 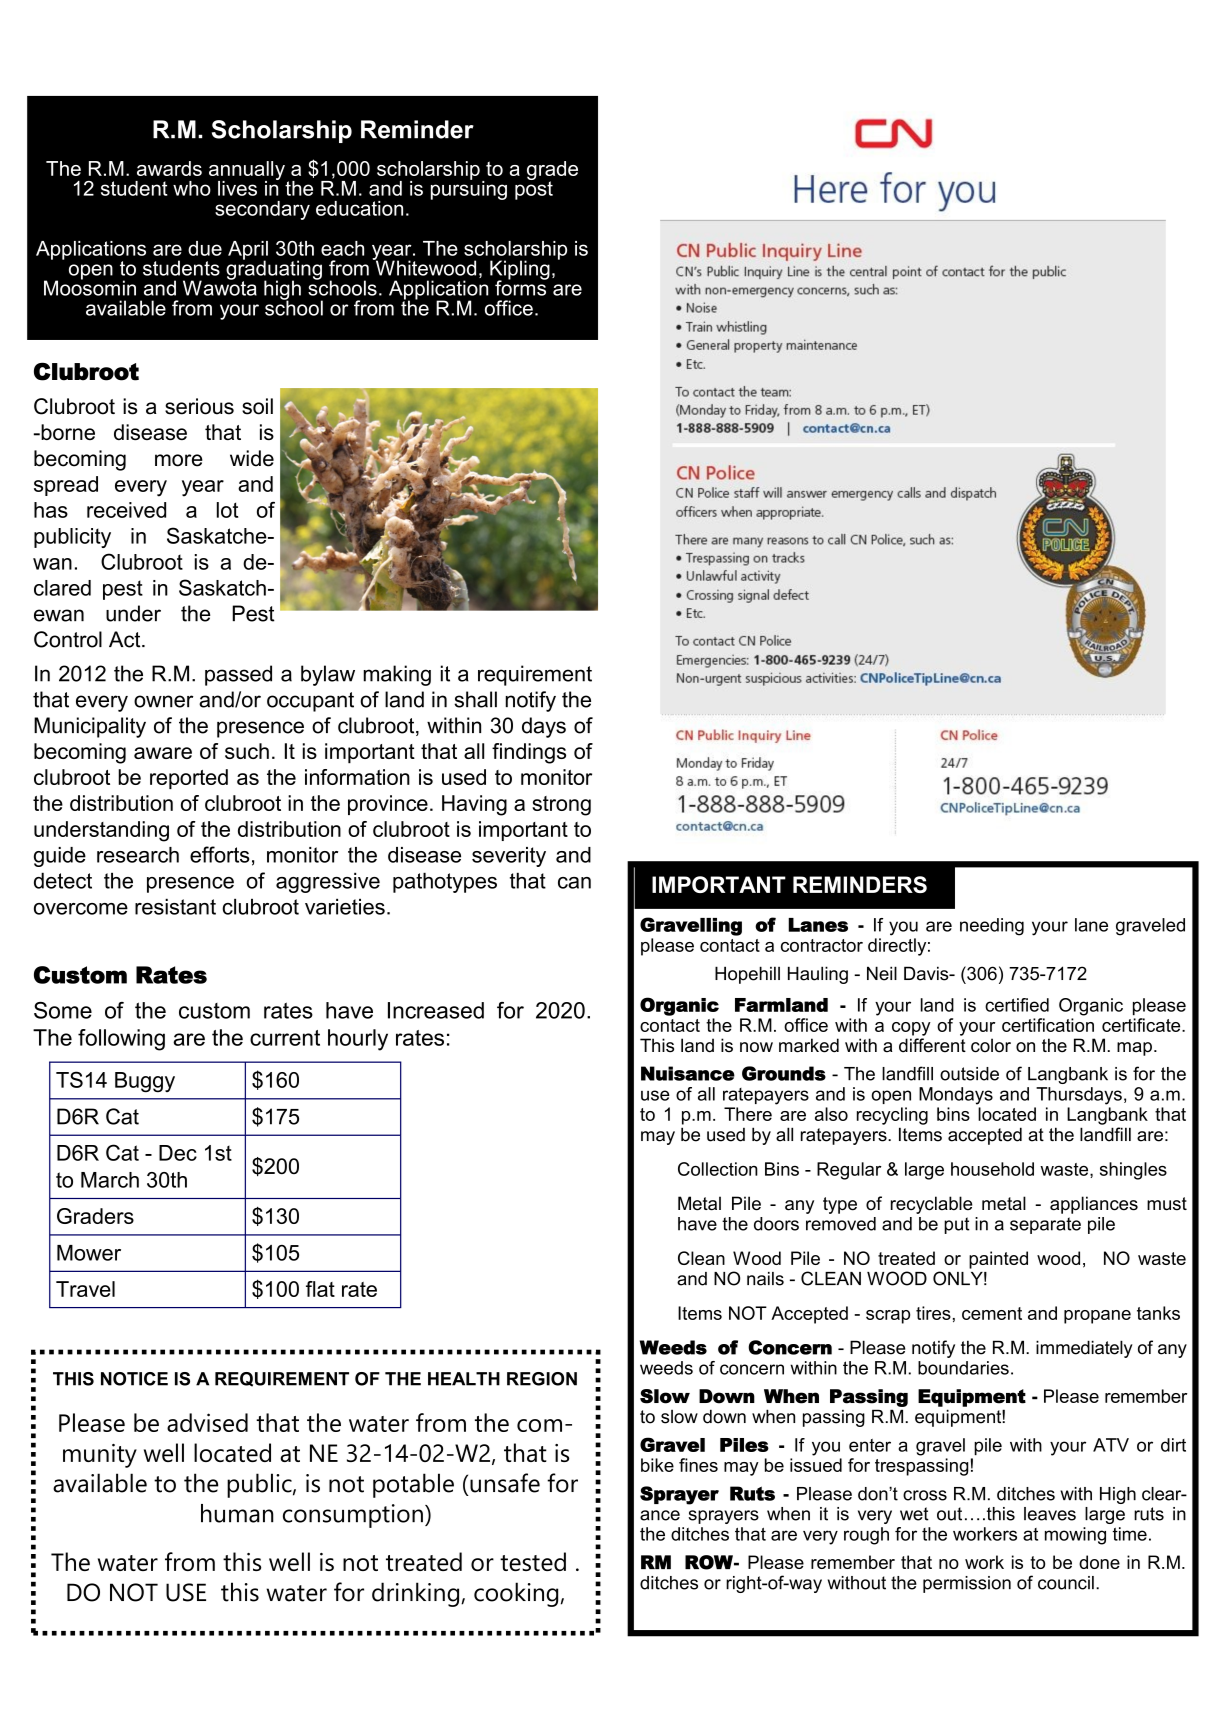 I want to click on mowing, so click(x=1075, y=1536).
